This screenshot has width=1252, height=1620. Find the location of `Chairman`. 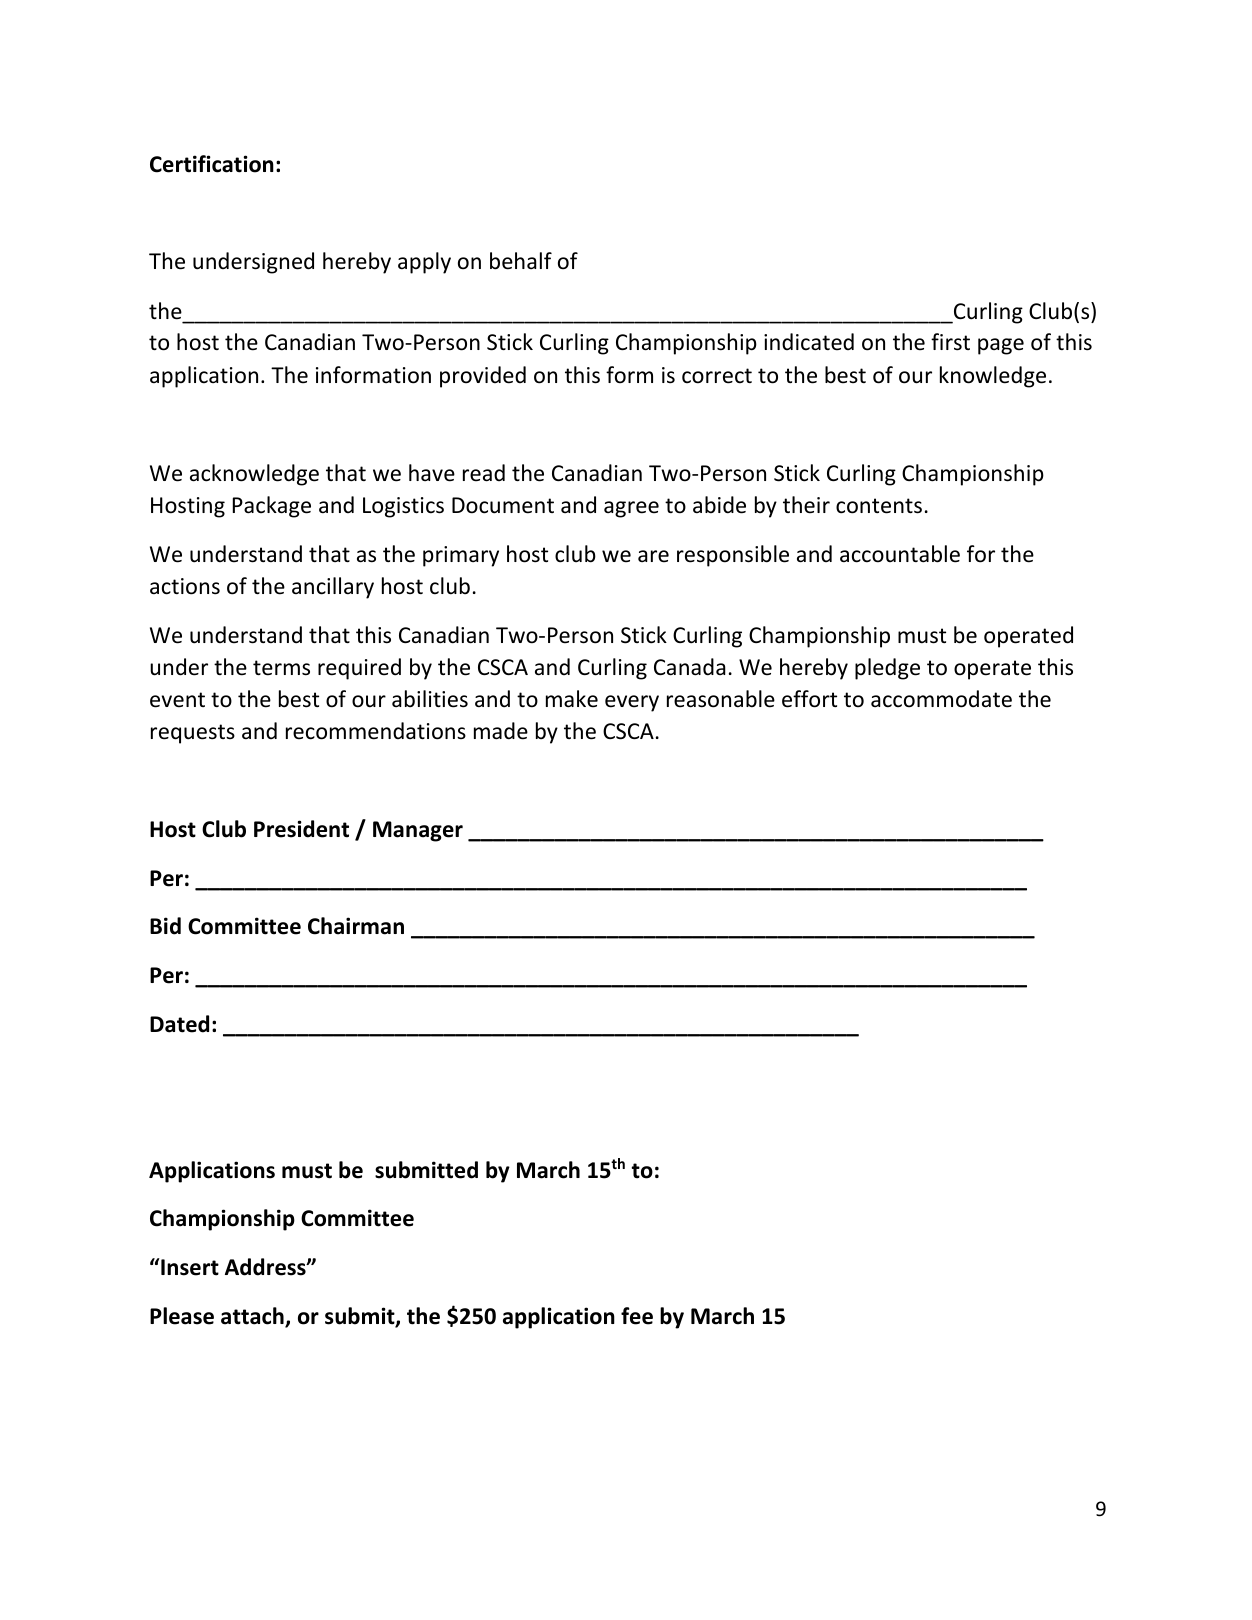

Chairman is located at coordinates (356, 926).
